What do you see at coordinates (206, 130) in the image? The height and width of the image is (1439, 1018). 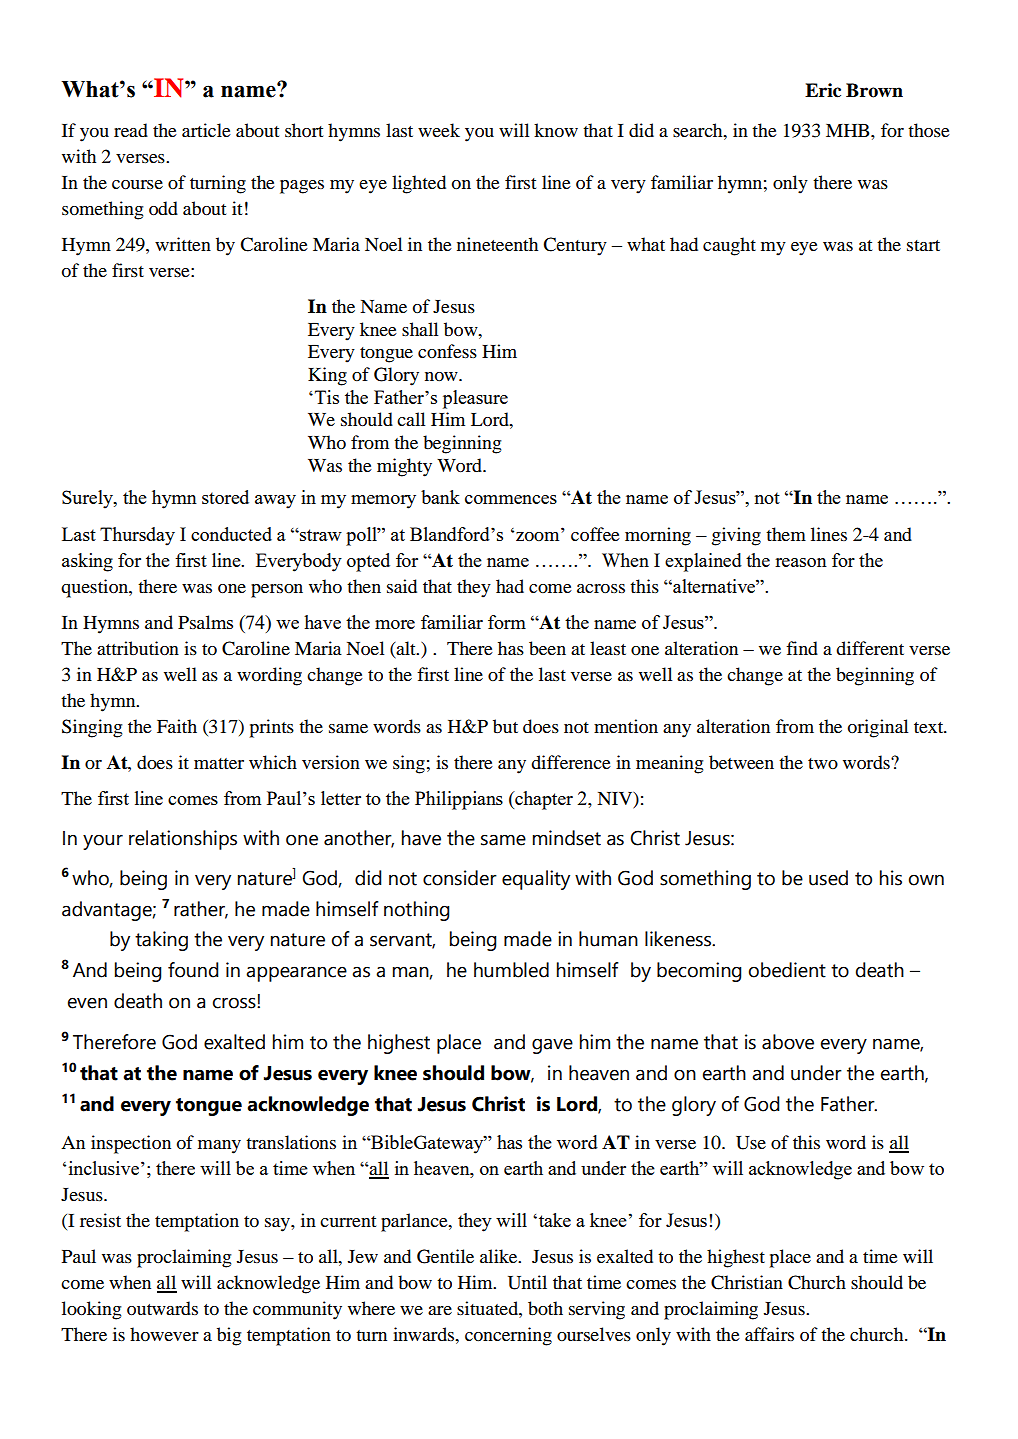 I see `article` at bounding box center [206, 130].
